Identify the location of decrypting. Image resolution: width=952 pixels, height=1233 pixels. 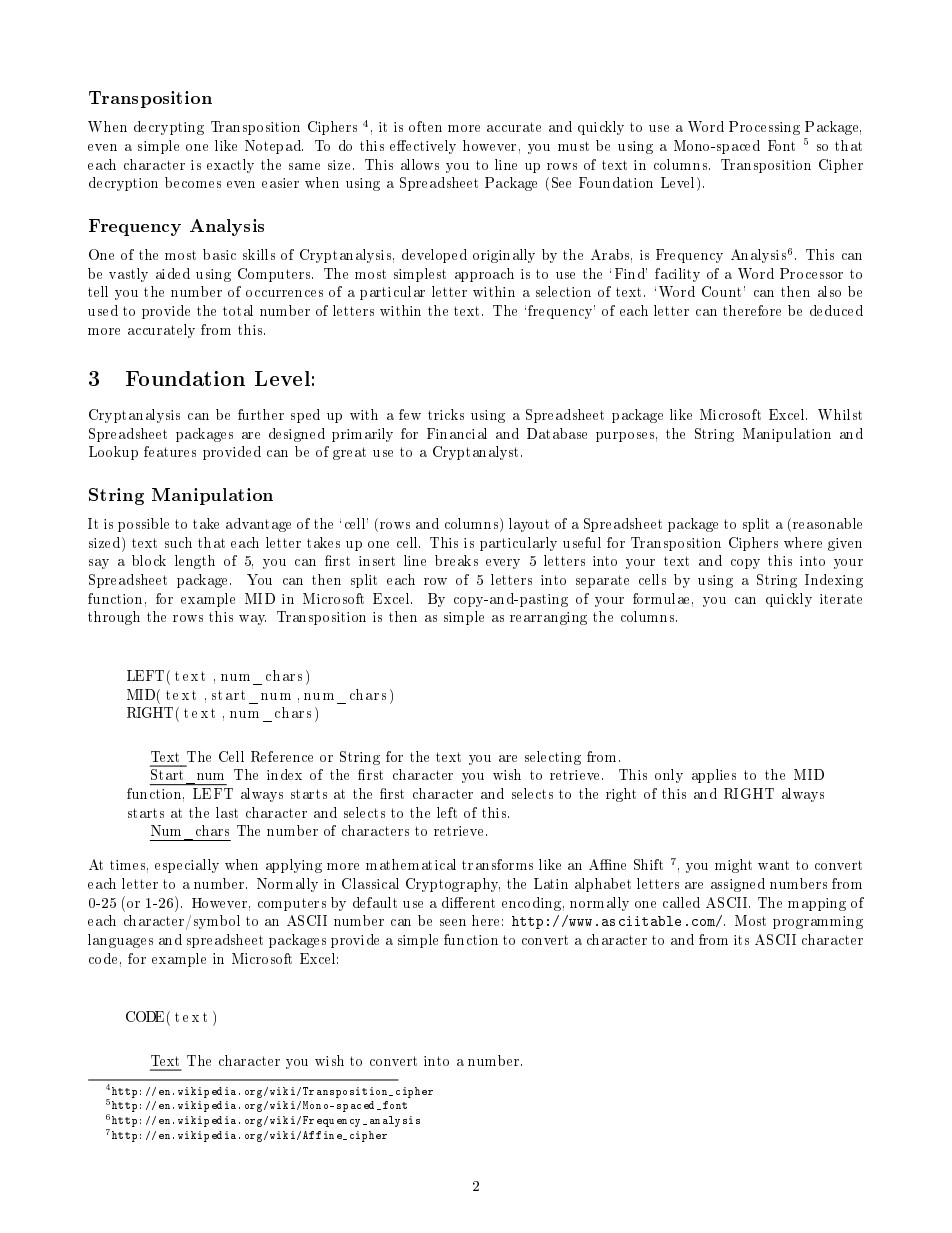
(169, 128).
